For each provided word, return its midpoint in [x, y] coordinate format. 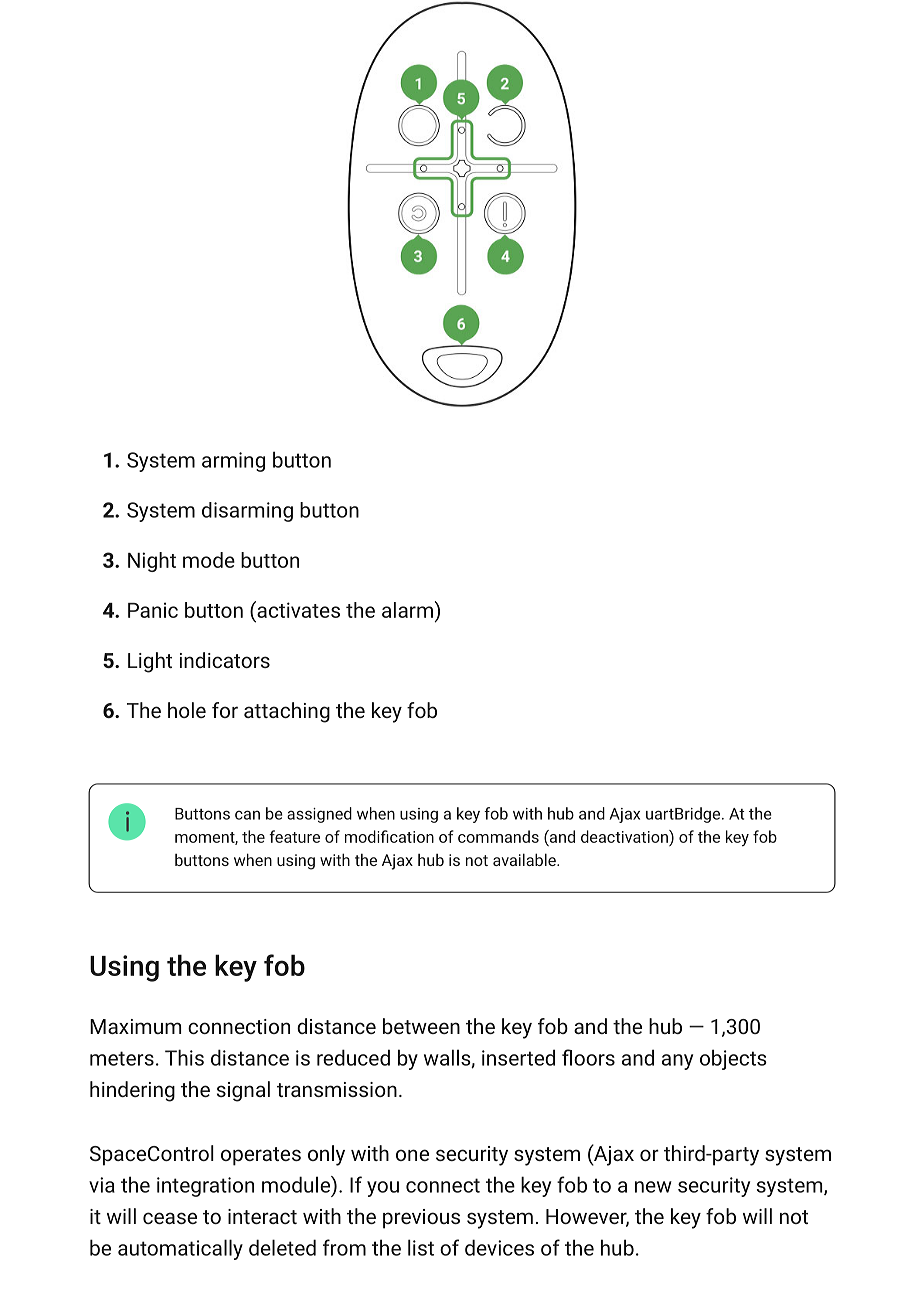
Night [152, 562]
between [421, 1026]
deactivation [625, 836]
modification [389, 836]
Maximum [135, 1026]
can [247, 815]
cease [170, 1218]
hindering [132, 1091]
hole [187, 710]
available [525, 859]
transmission [337, 1089]
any [677, 1062]
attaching [287, 712]
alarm [407, 610]
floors [588, 1057]
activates [297, 609]
